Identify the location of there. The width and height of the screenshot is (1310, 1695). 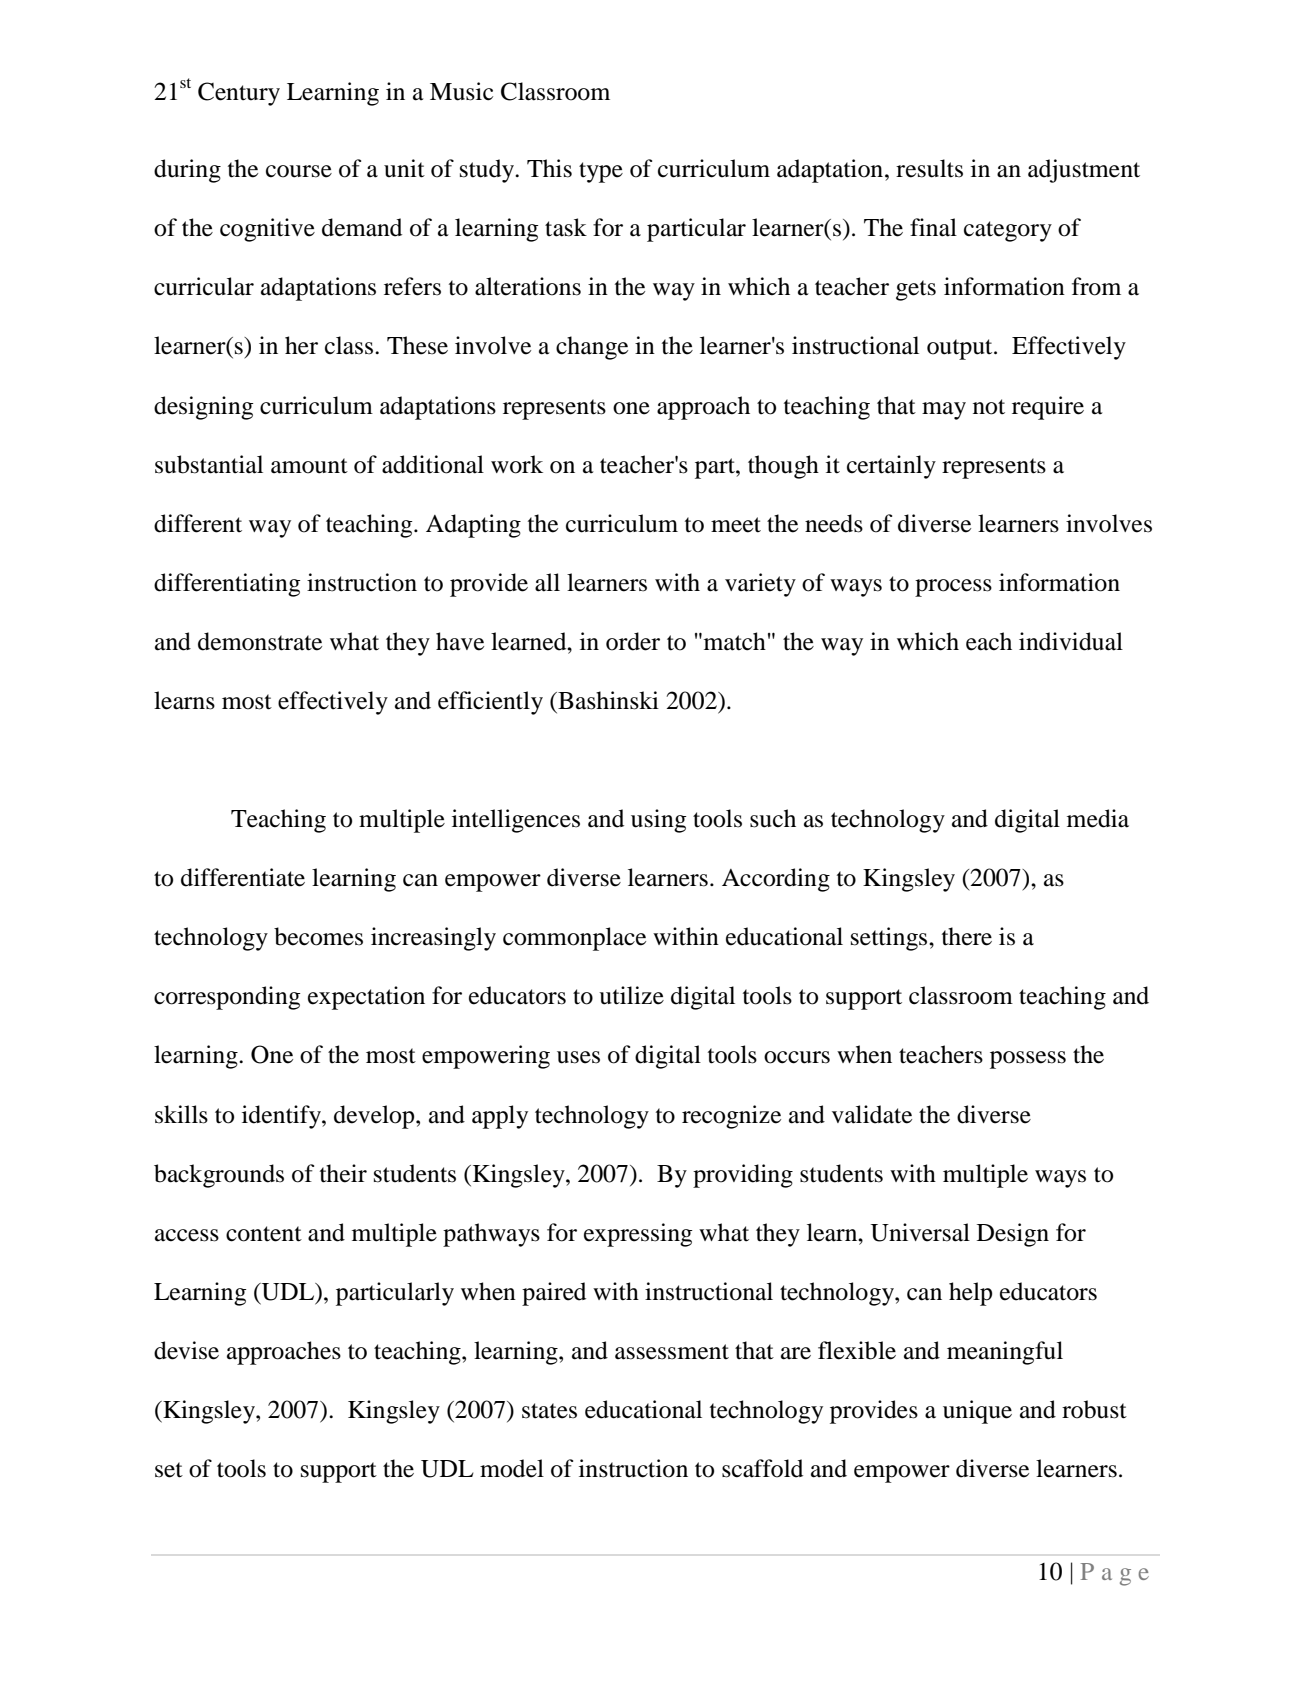
(967, 936).
